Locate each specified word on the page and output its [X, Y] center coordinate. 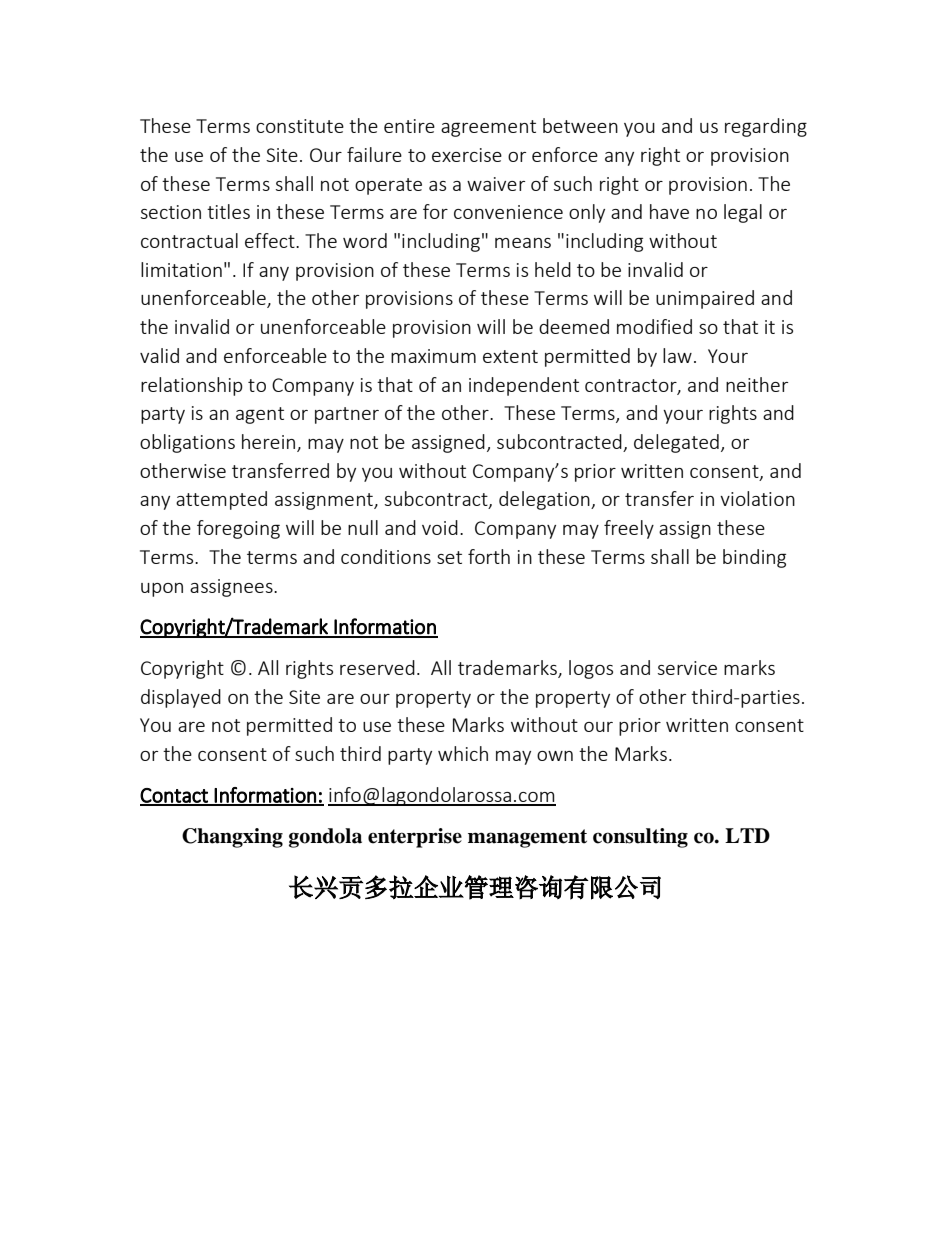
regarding [766, 127]
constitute [300, 126]
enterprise [415, 838]
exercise [467, 155]
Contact [175, 796]
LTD [747, 835]
